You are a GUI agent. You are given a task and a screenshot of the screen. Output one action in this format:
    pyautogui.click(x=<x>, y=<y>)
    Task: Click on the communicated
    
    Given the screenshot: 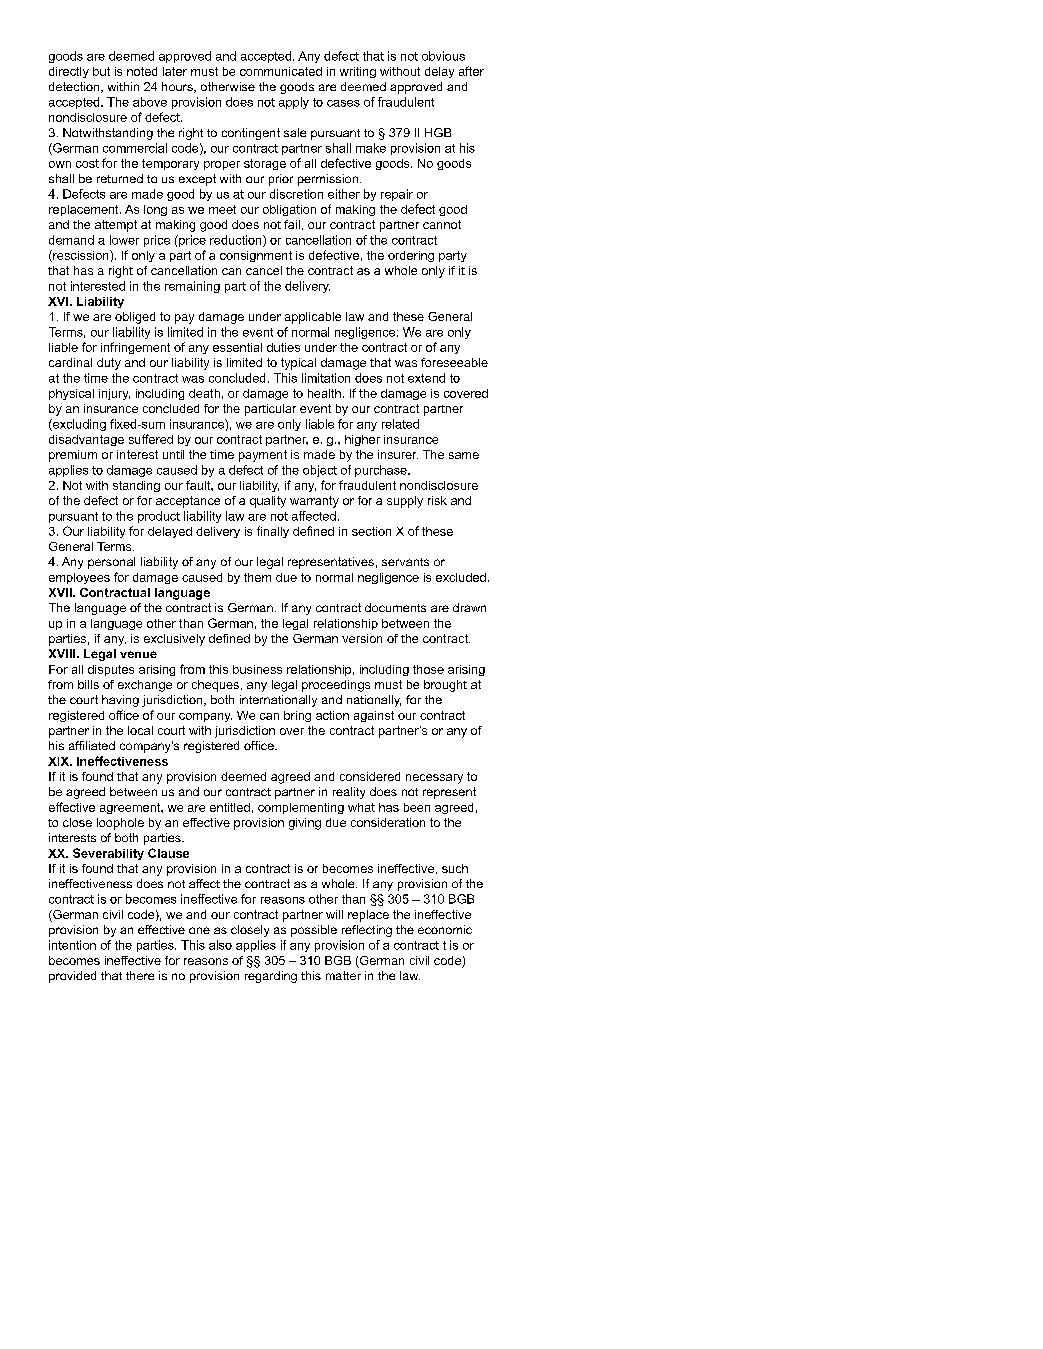 What is the action you would take?
    pyautogui.click(x=281, y=71)
